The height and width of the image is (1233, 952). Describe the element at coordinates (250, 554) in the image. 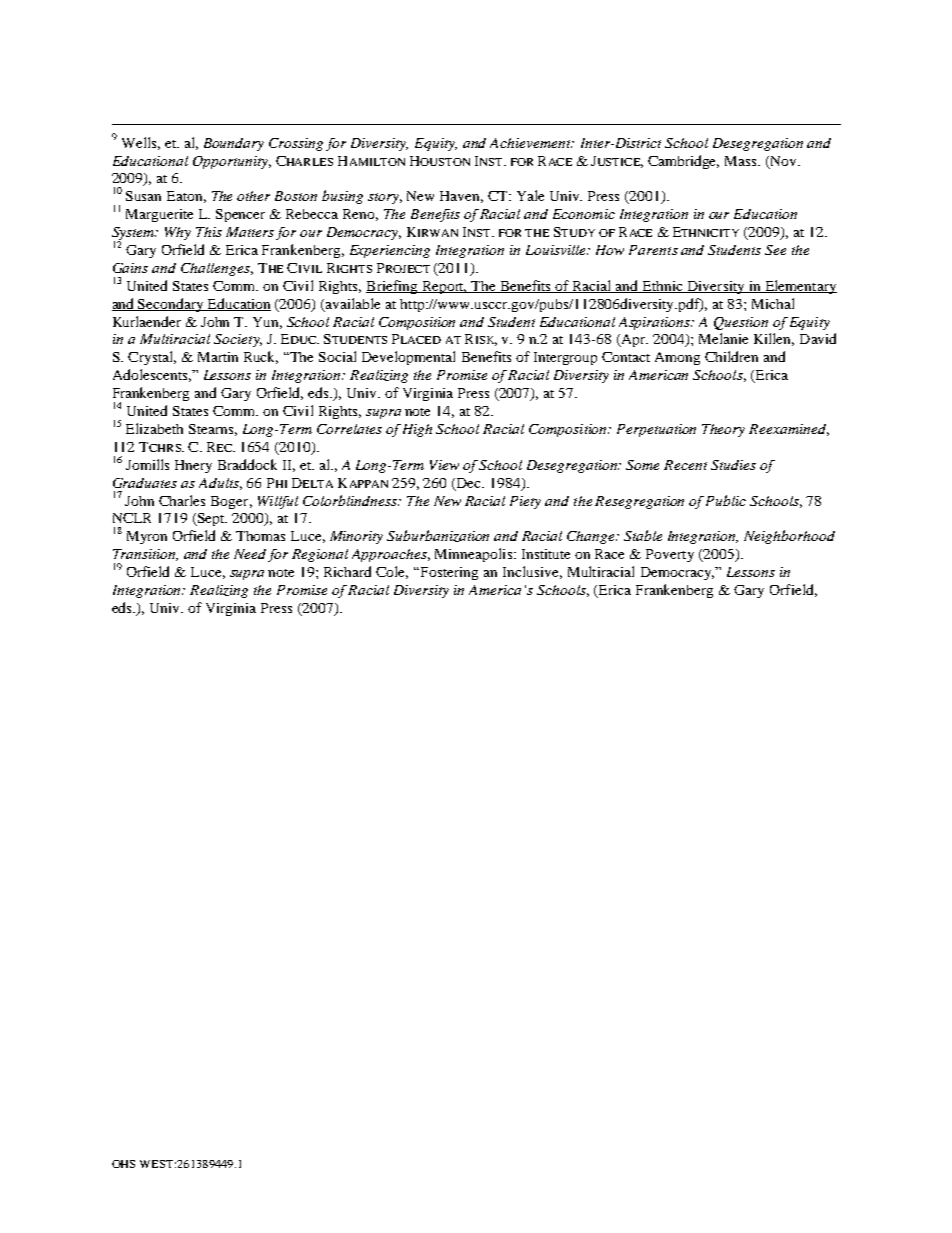

I see `Need` at that location.
